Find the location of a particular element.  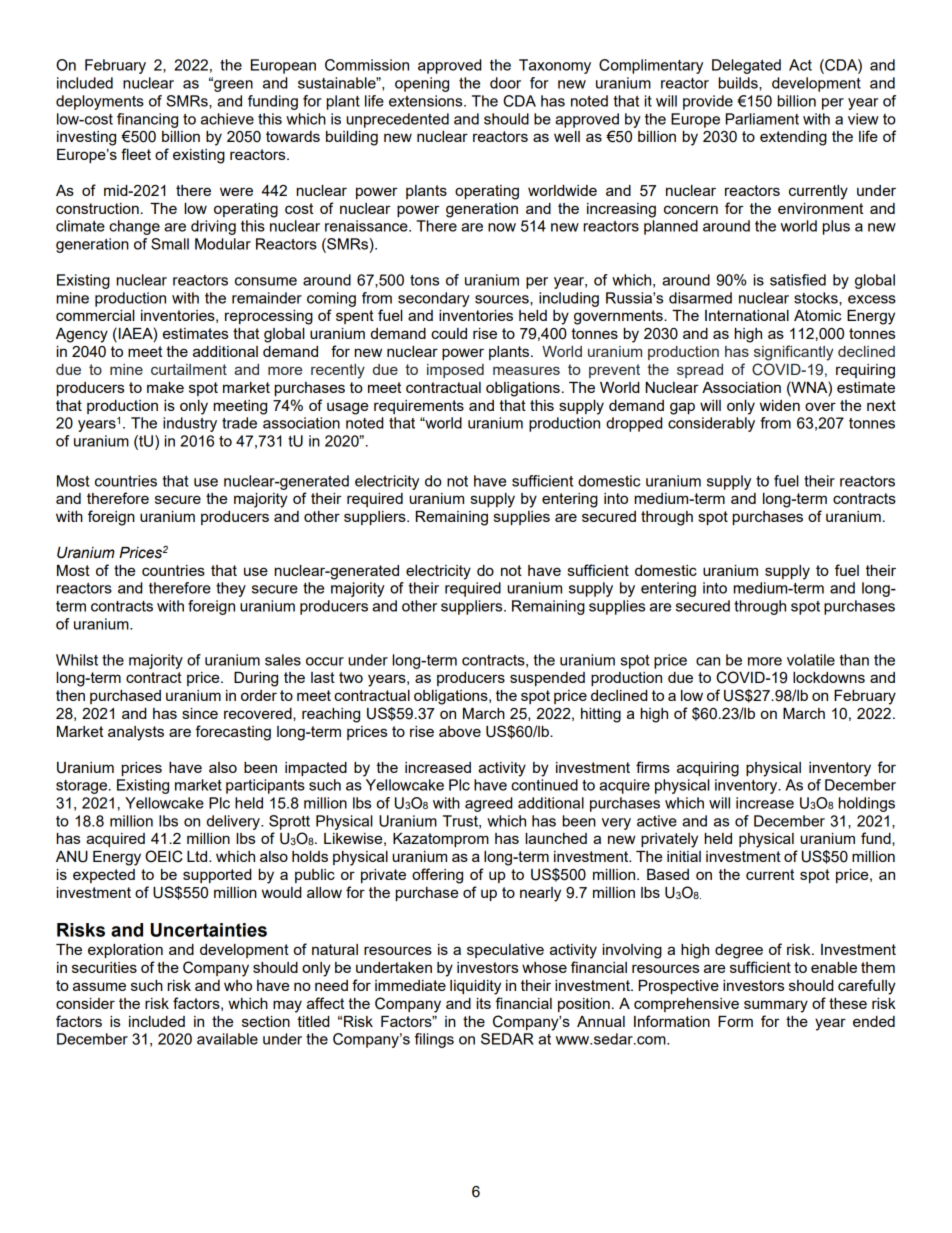

acquiring is located at coordinates (708, 769).
